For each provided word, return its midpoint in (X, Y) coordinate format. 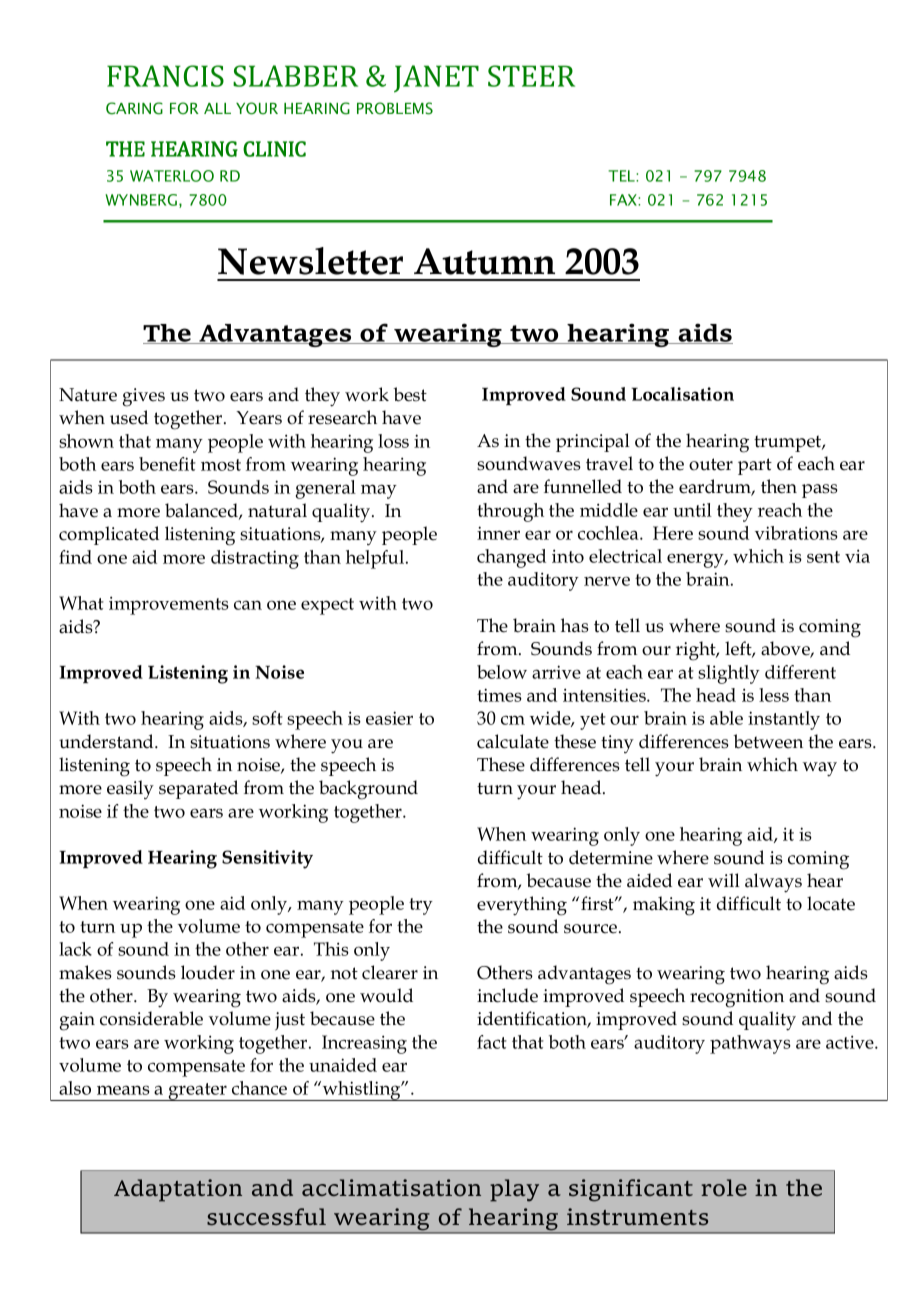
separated (198, 789)
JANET (436, 79)
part (755, 466)
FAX (624, 200)
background (368, 790)
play (514, 1190)
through (510, 512)
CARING (134, 108)
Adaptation (178, 1190)
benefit (167, 464)
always (773, 883)
